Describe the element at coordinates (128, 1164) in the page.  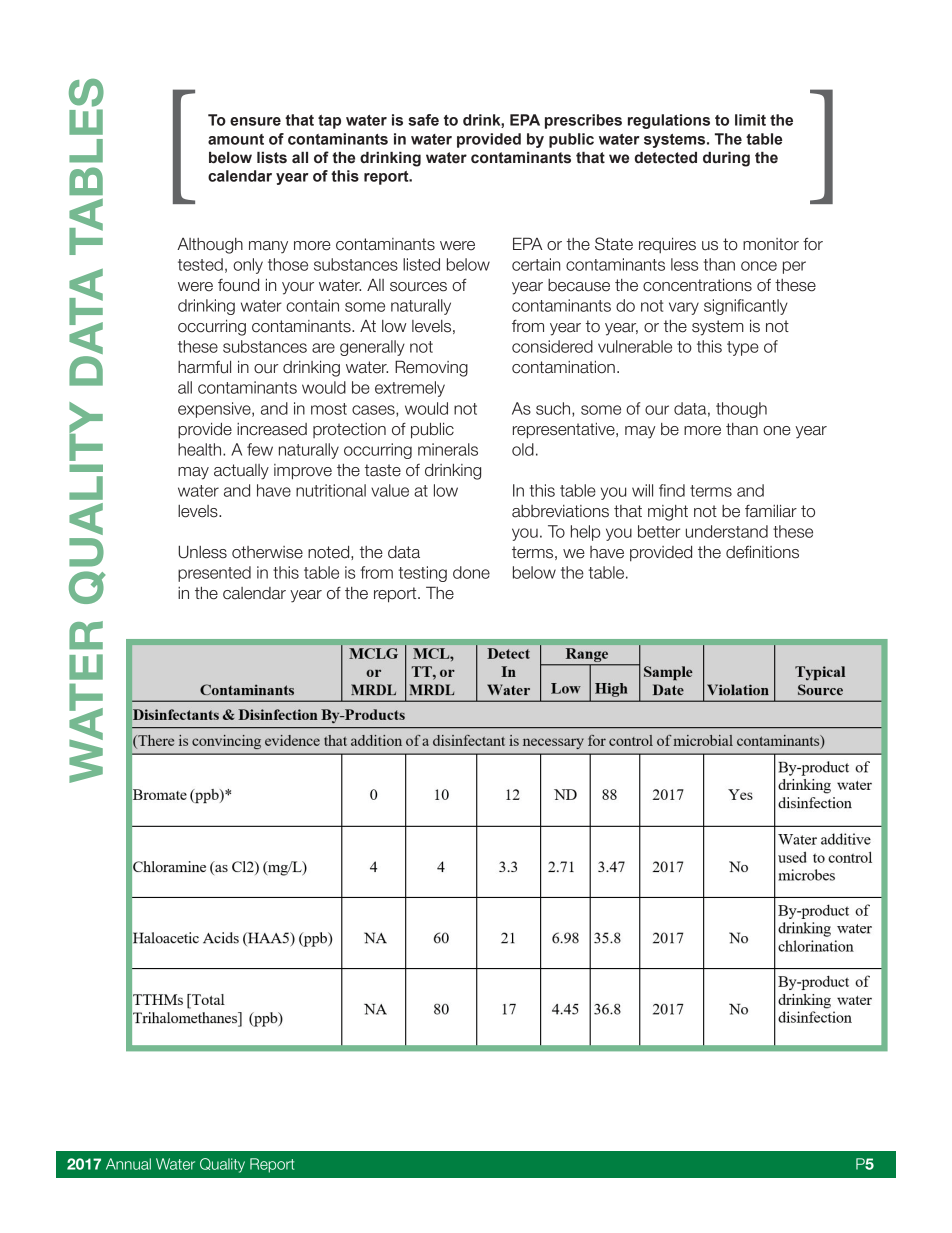
I see `Annual` at that location.
